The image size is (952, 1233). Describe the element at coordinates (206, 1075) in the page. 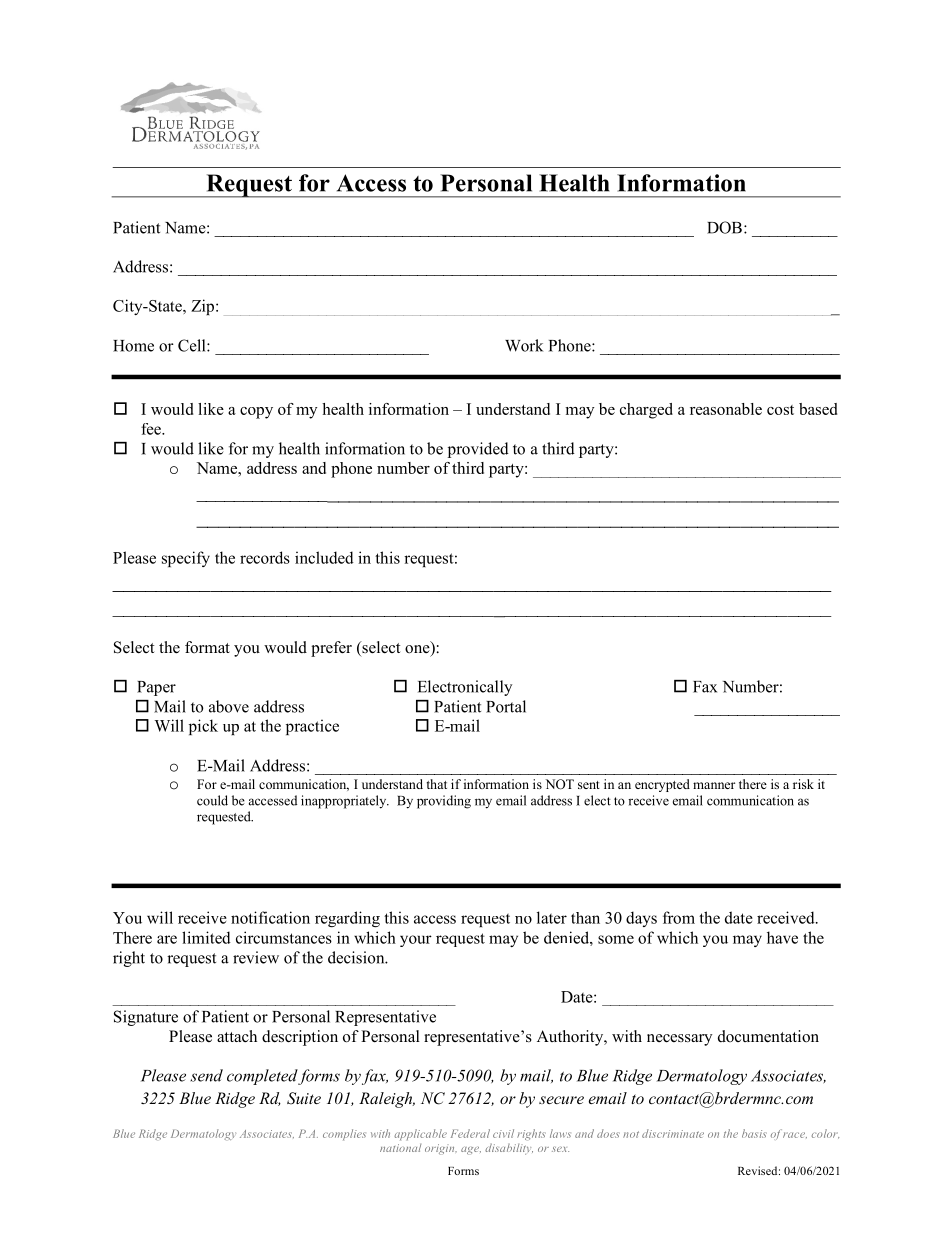

I see `send` at that location.
